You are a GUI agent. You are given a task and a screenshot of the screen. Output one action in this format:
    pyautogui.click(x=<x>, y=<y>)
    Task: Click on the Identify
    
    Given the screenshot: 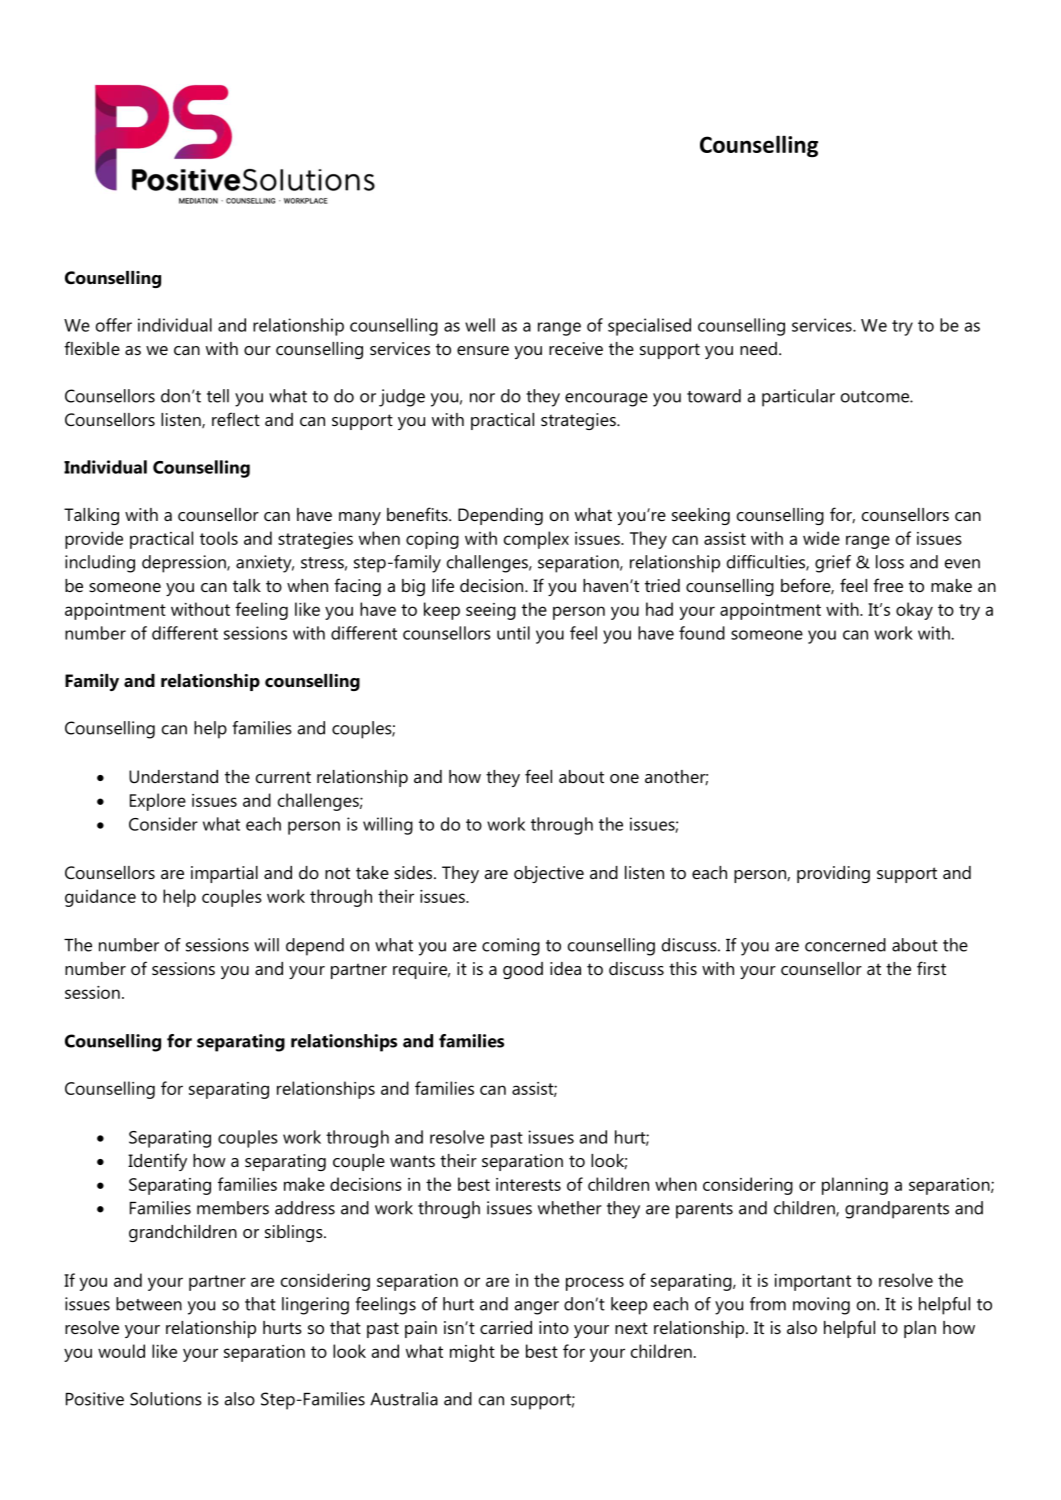 What is the action you would take?
    pyautogui.click(x=157, y=1162)
